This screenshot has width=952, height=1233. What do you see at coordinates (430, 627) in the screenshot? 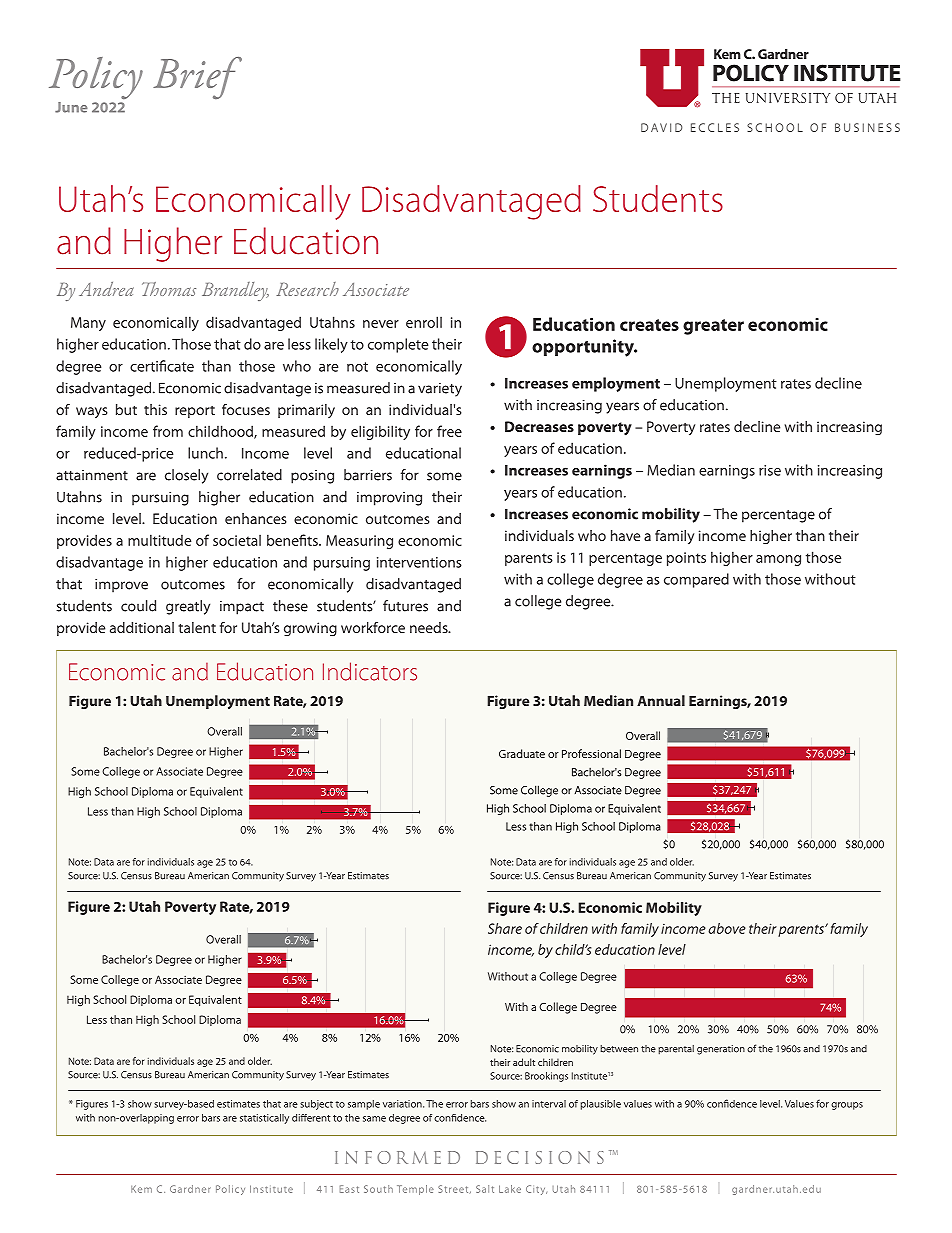
I see `needs` at bounding box center [430, 627].
